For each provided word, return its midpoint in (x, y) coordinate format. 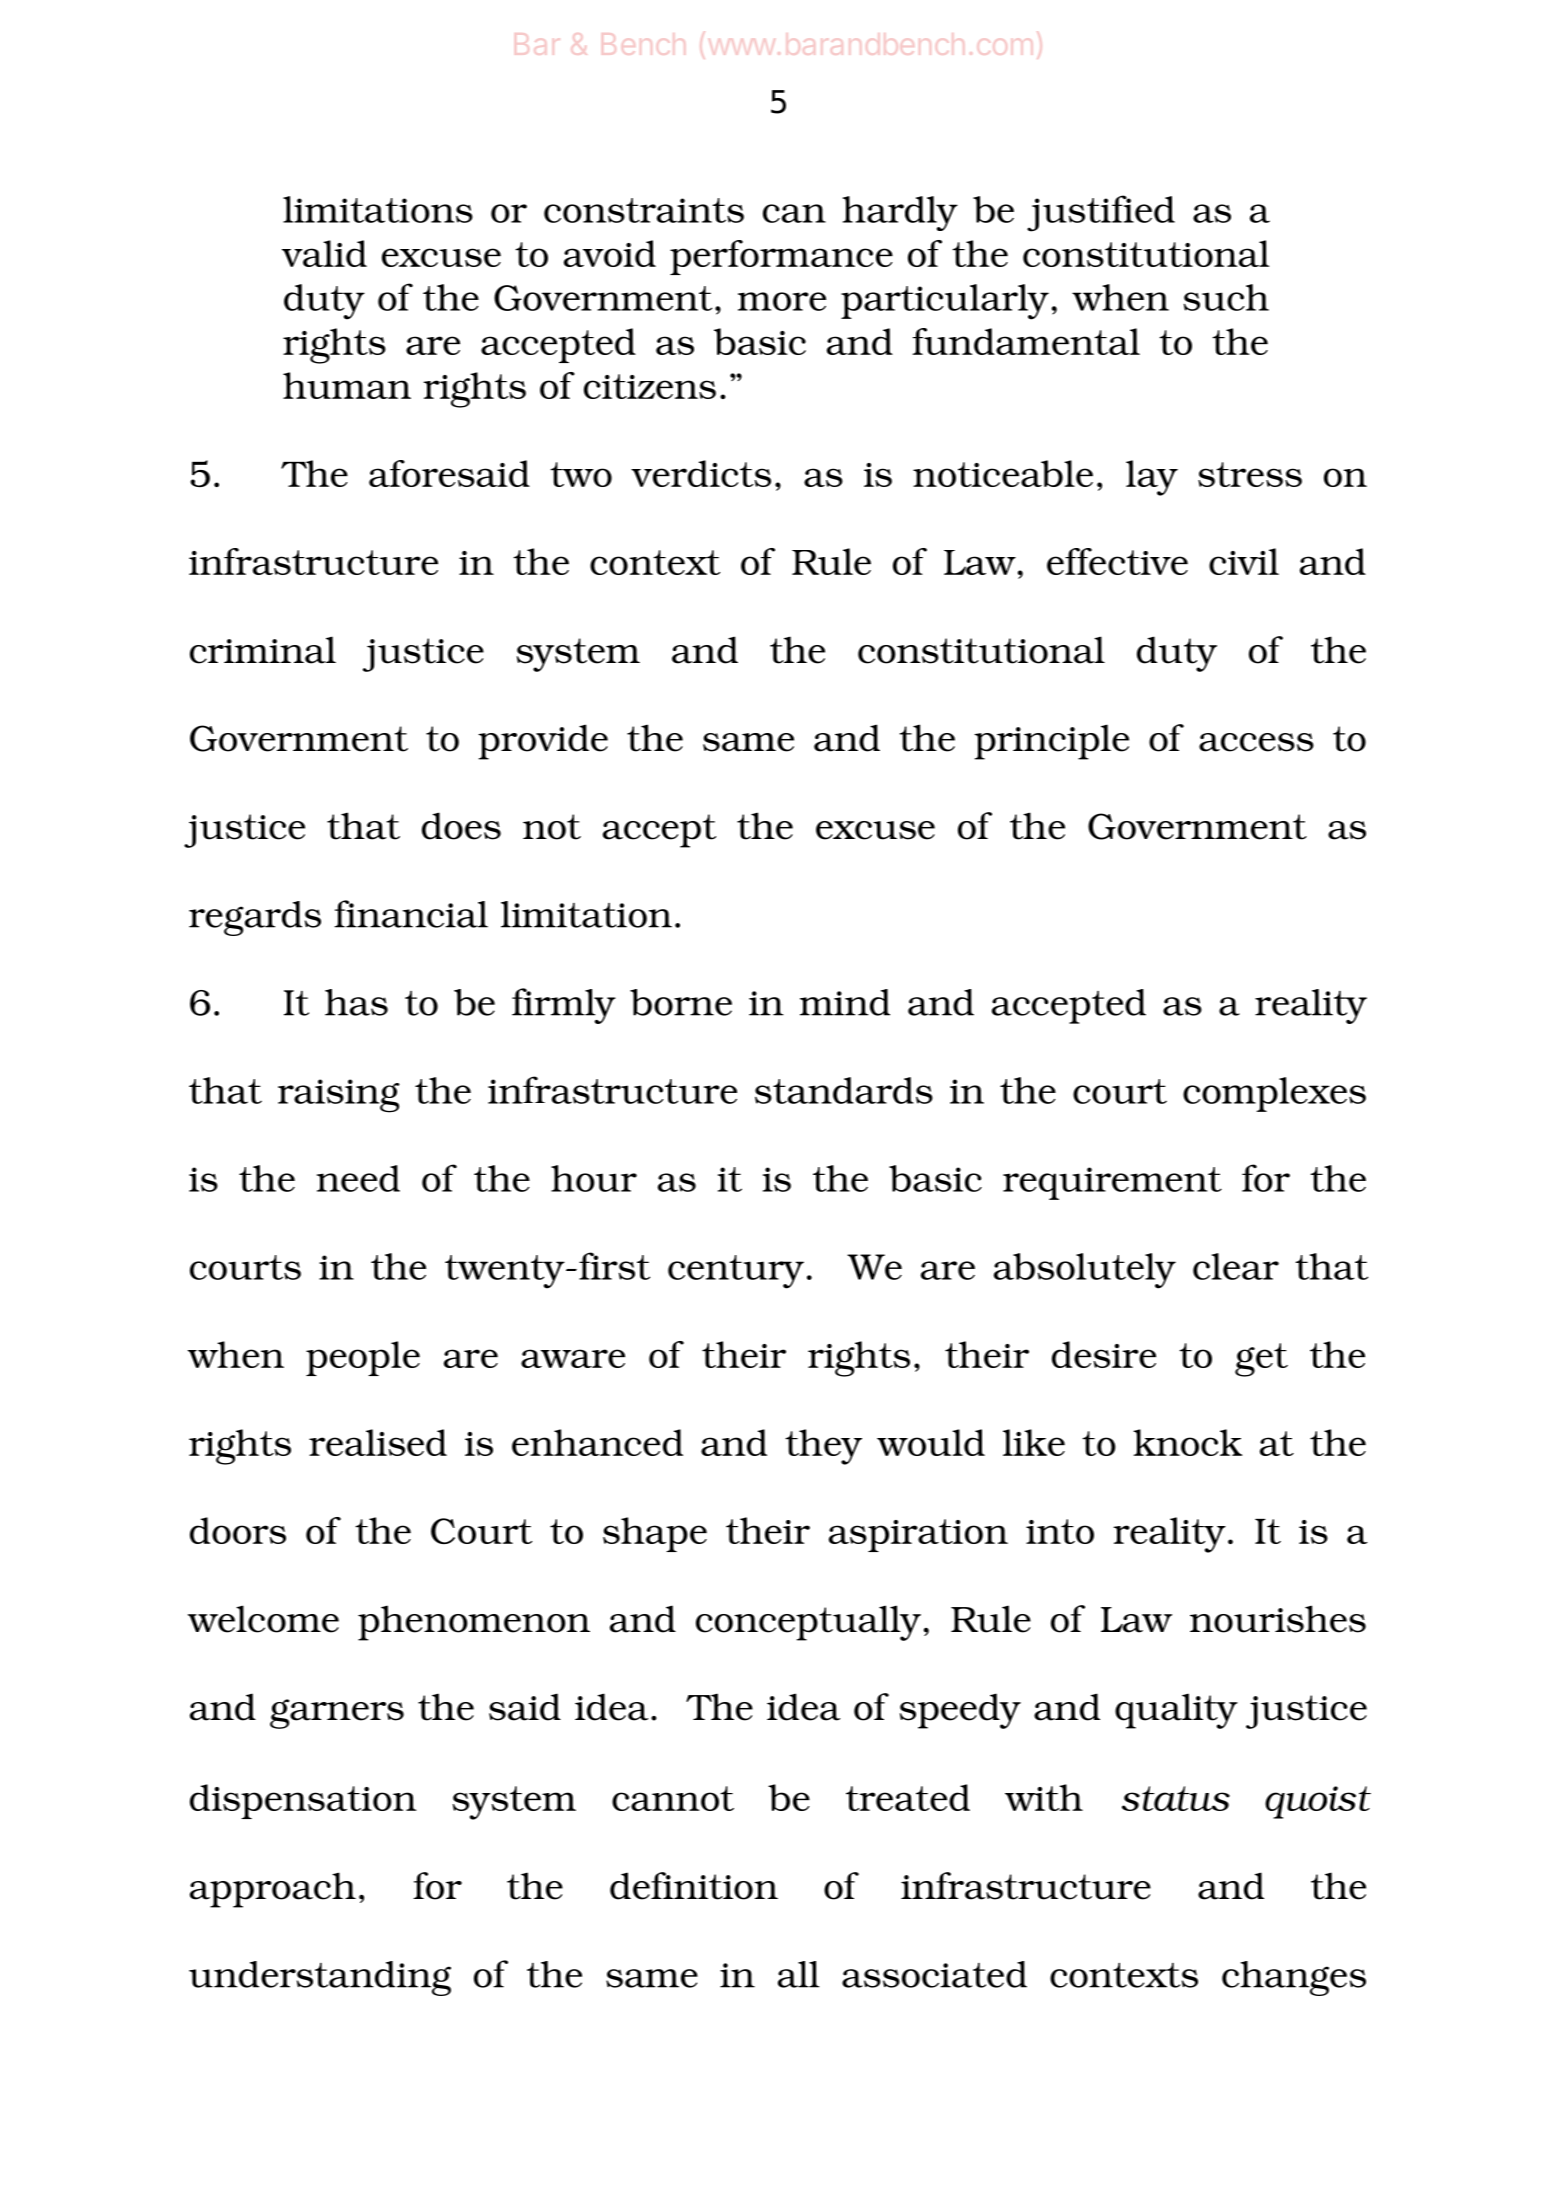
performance (781, 257)
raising (339, 1096)
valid (324, 253)
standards (844, 1090)
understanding (320, 1978)
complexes (1274, 1094)
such (1226, 297)
